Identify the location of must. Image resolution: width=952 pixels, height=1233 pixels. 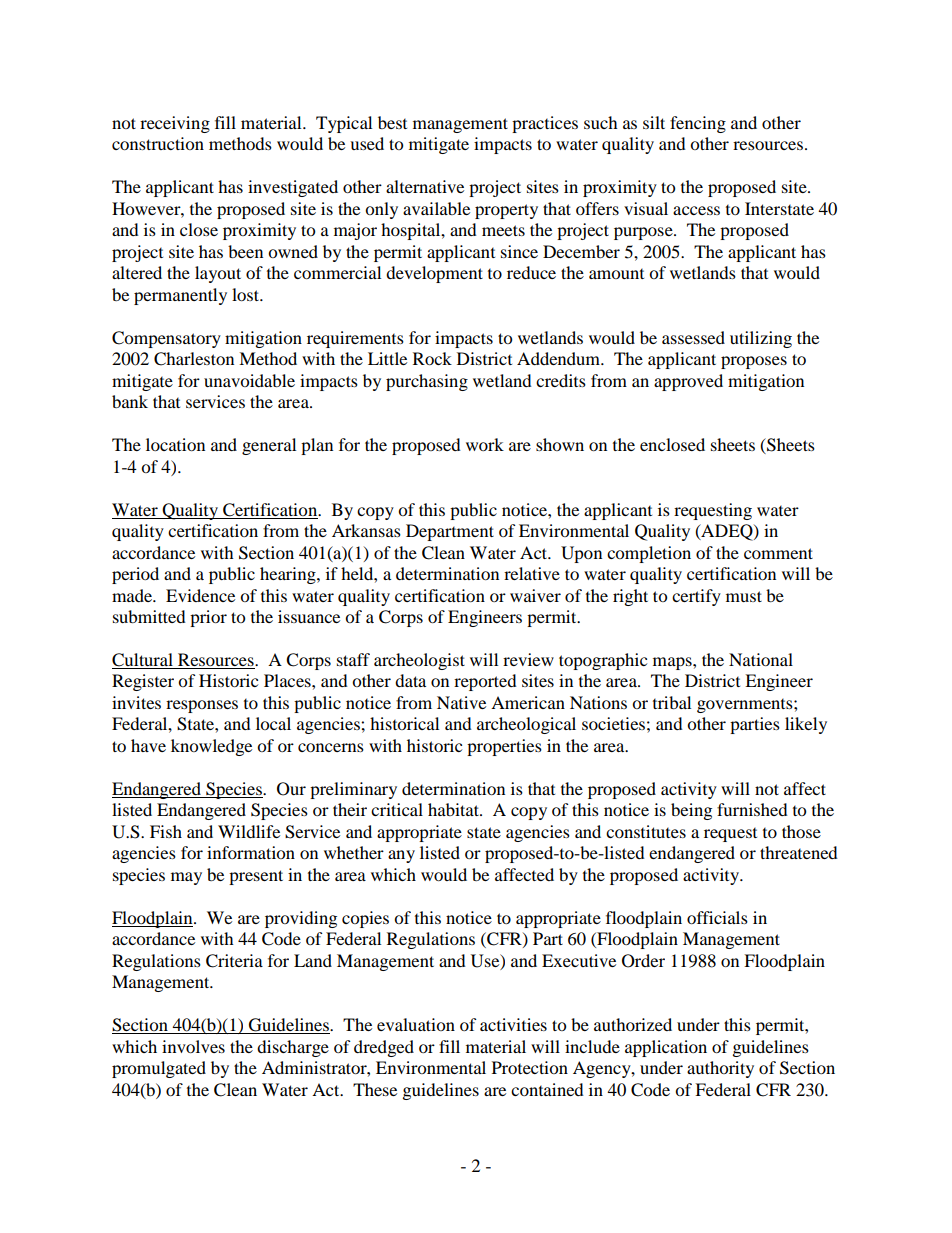
(744, 596).
